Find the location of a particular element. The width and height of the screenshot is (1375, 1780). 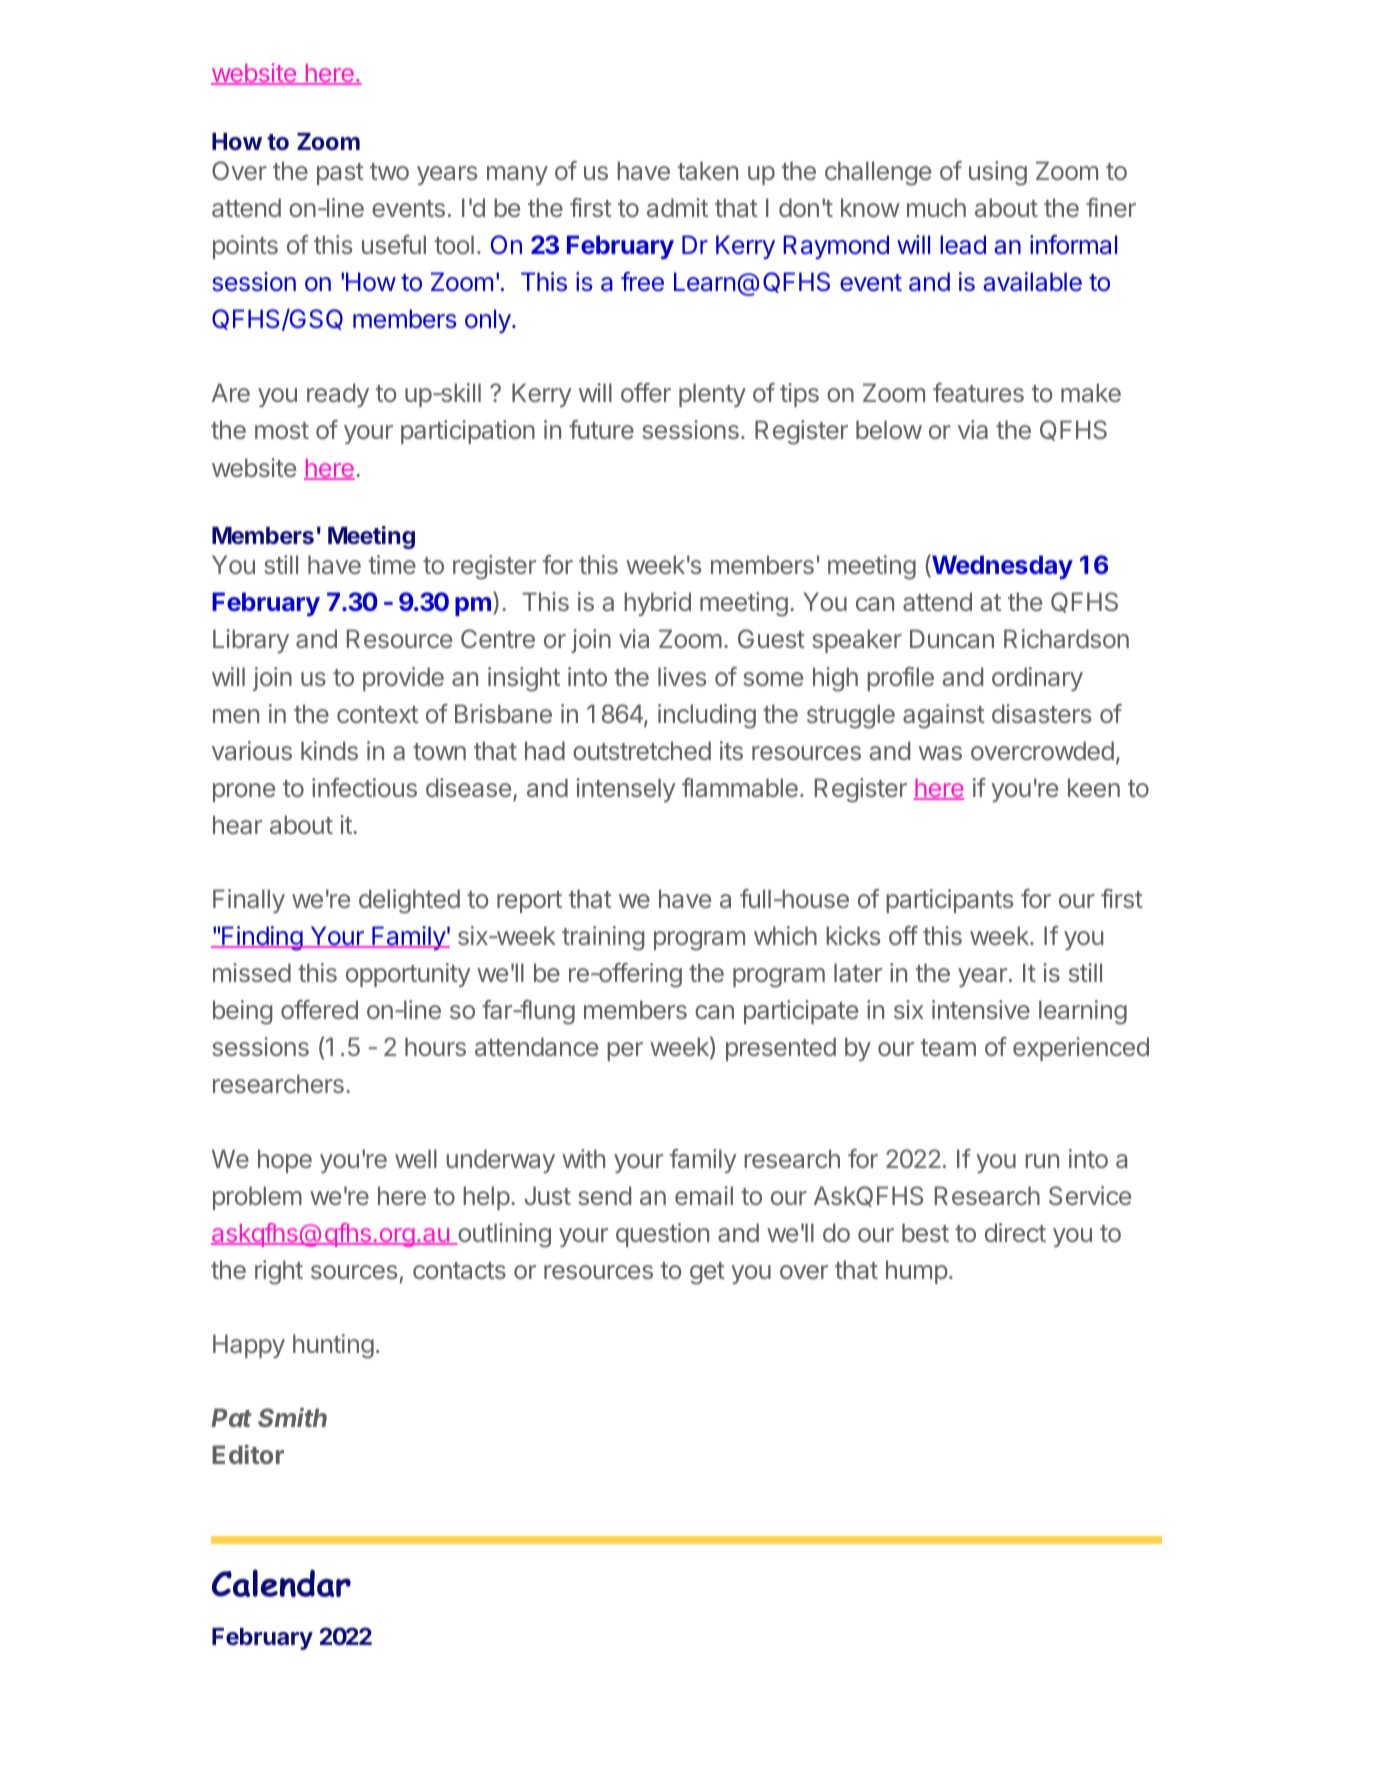

hope is located at coordinates (285, 1161).
